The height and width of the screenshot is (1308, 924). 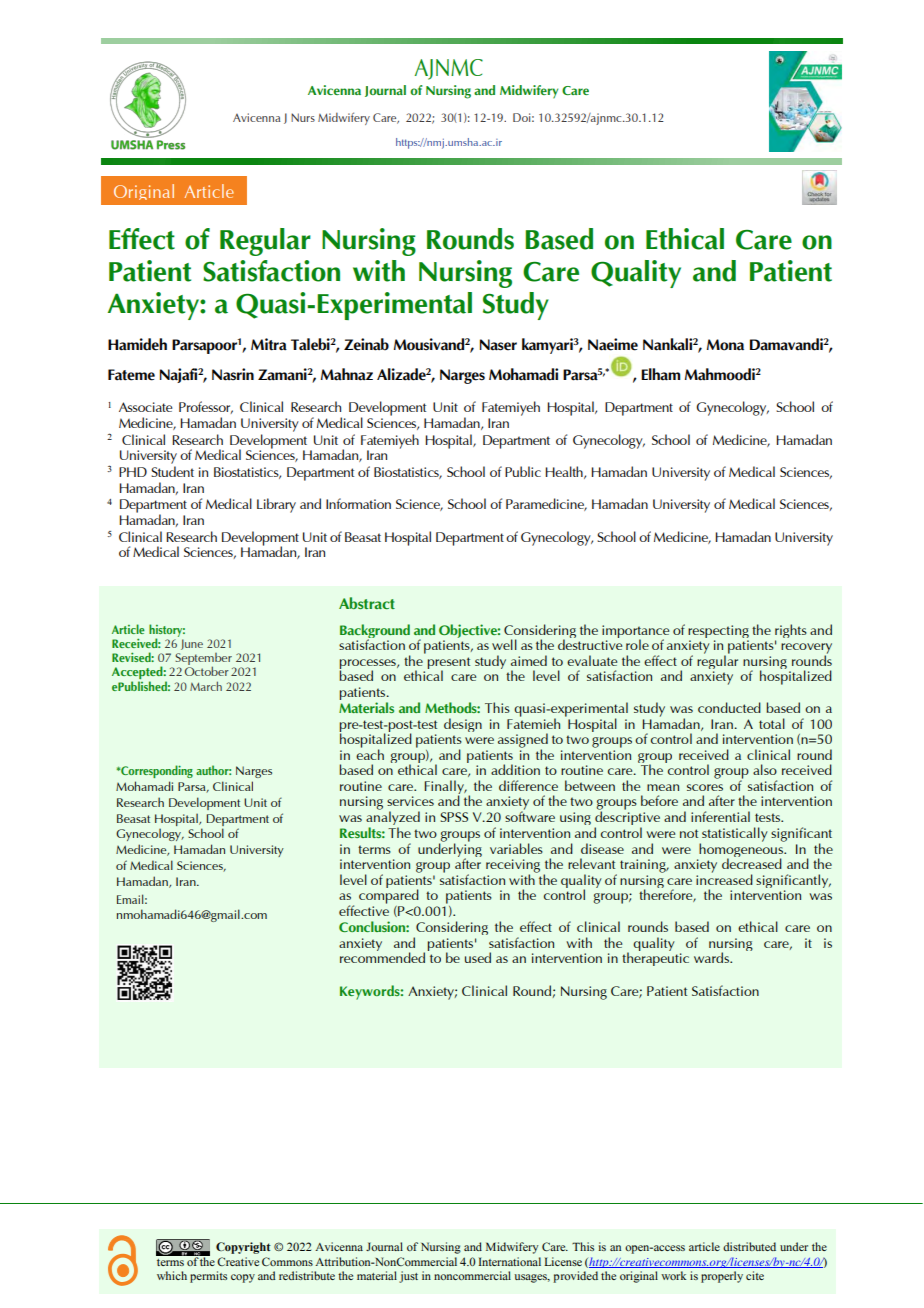 I want to click on respecting, so click(x=718, y=633).
